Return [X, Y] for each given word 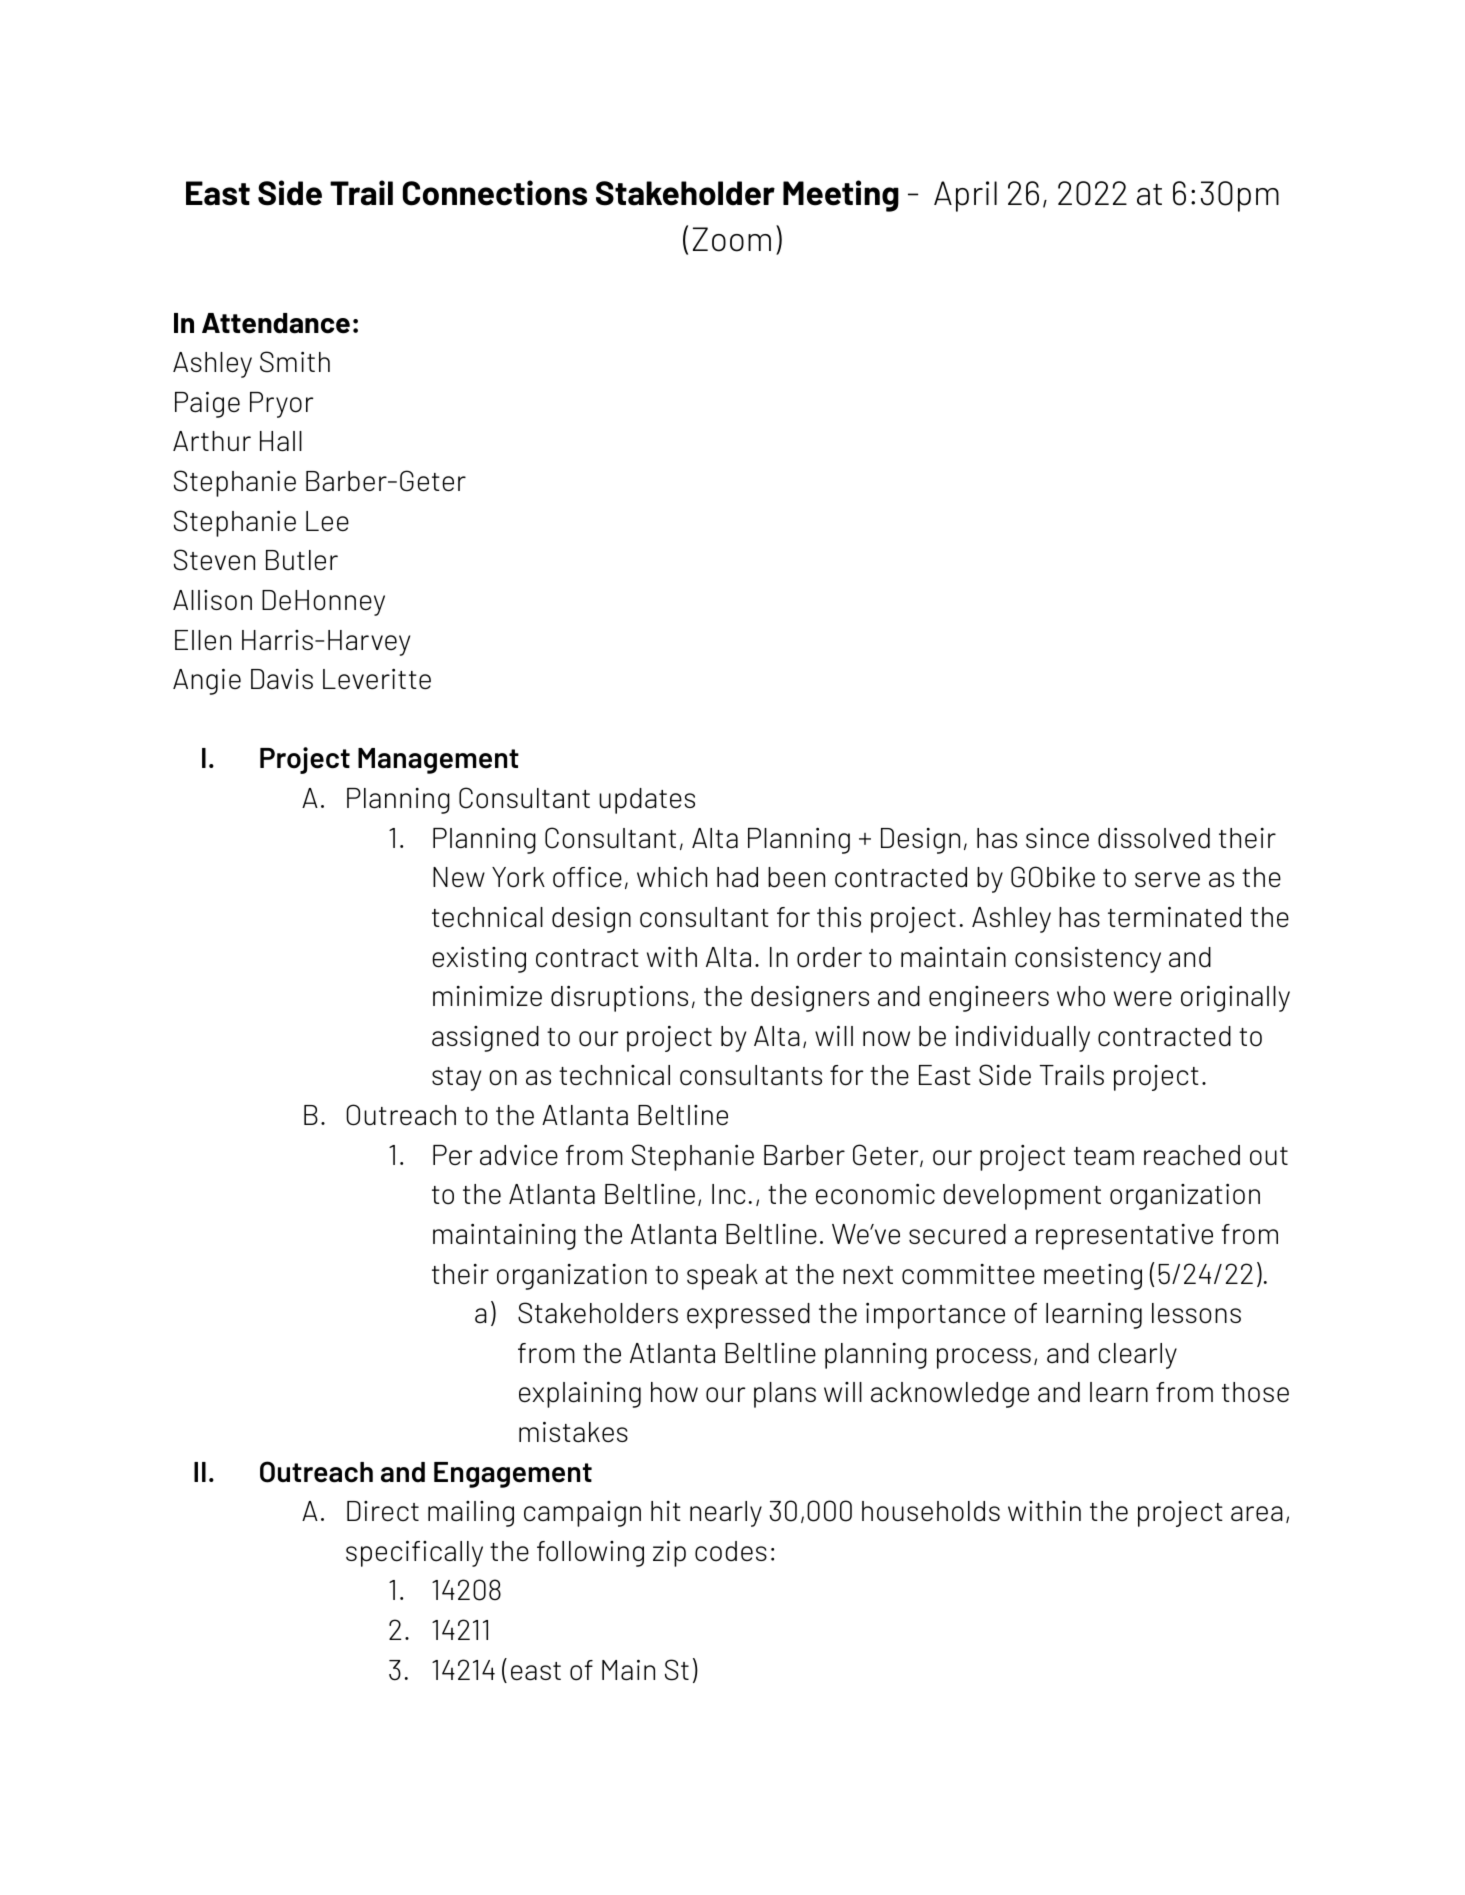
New [459, 877]
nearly [726, 1514]
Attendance [276, 323]
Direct [383, 1511]
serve [1167, 880]
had [737, 877]
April [965, 196]
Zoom [732, 239]
